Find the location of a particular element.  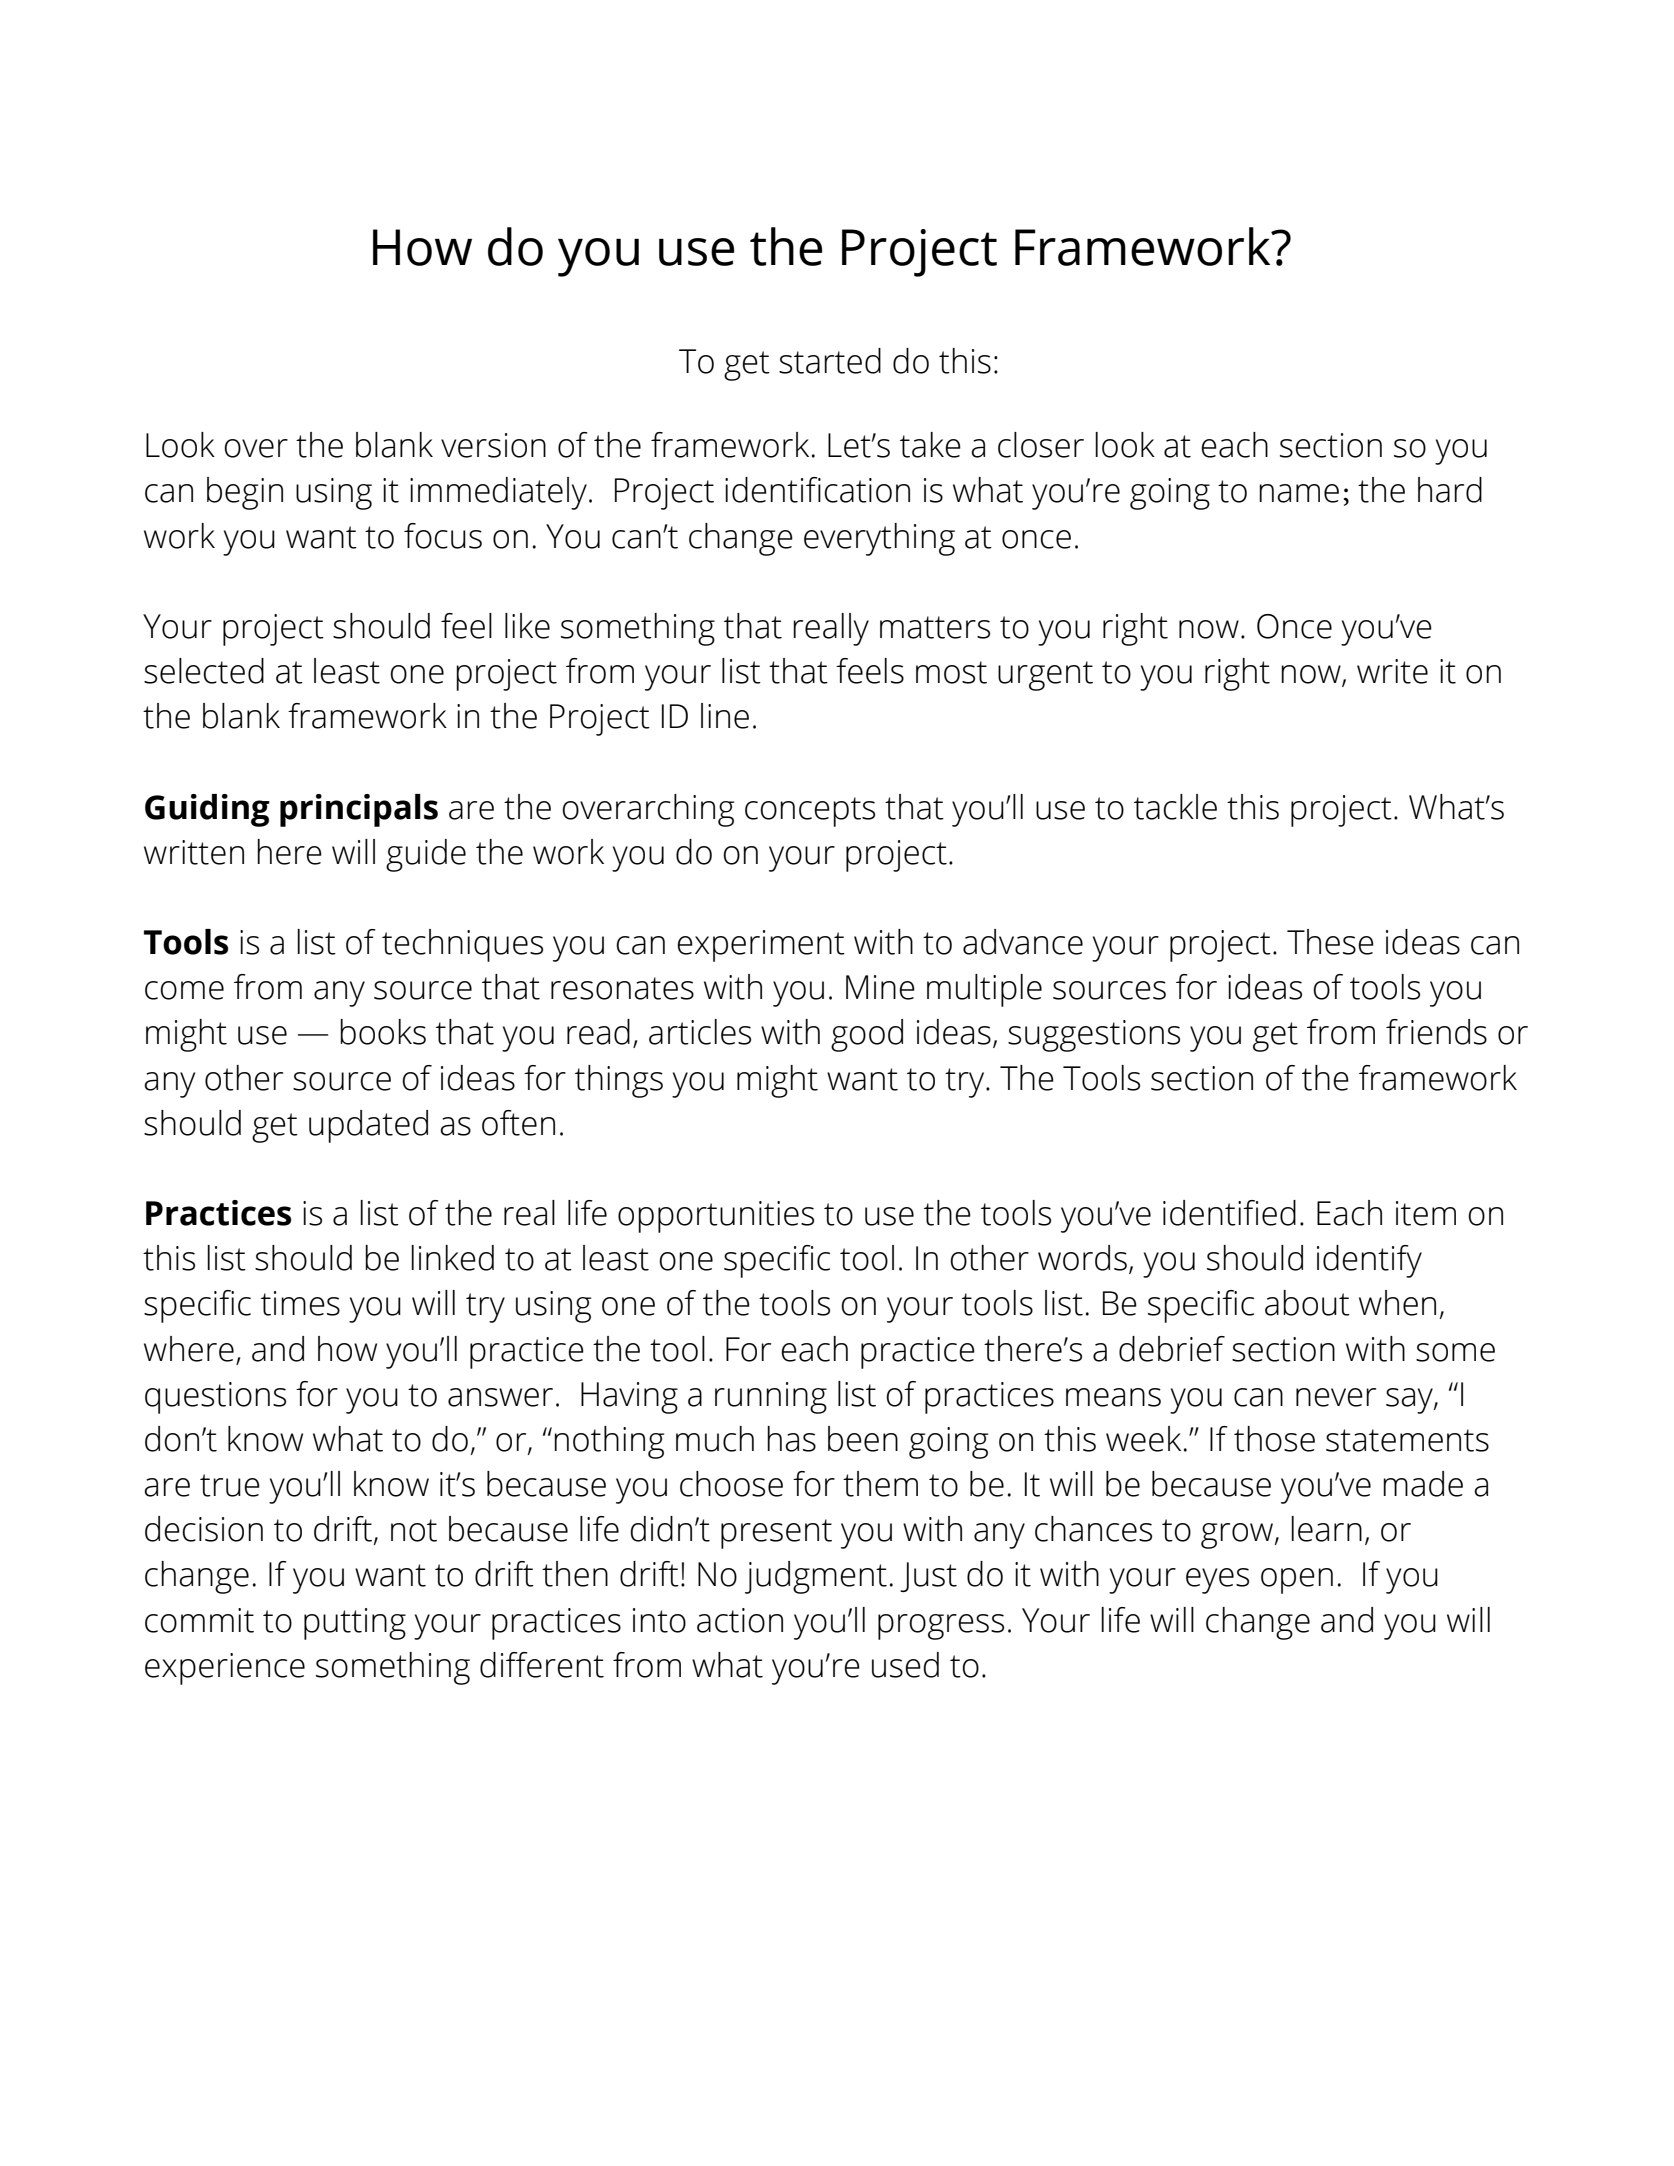

name is located at coordinates (1299, 493).
